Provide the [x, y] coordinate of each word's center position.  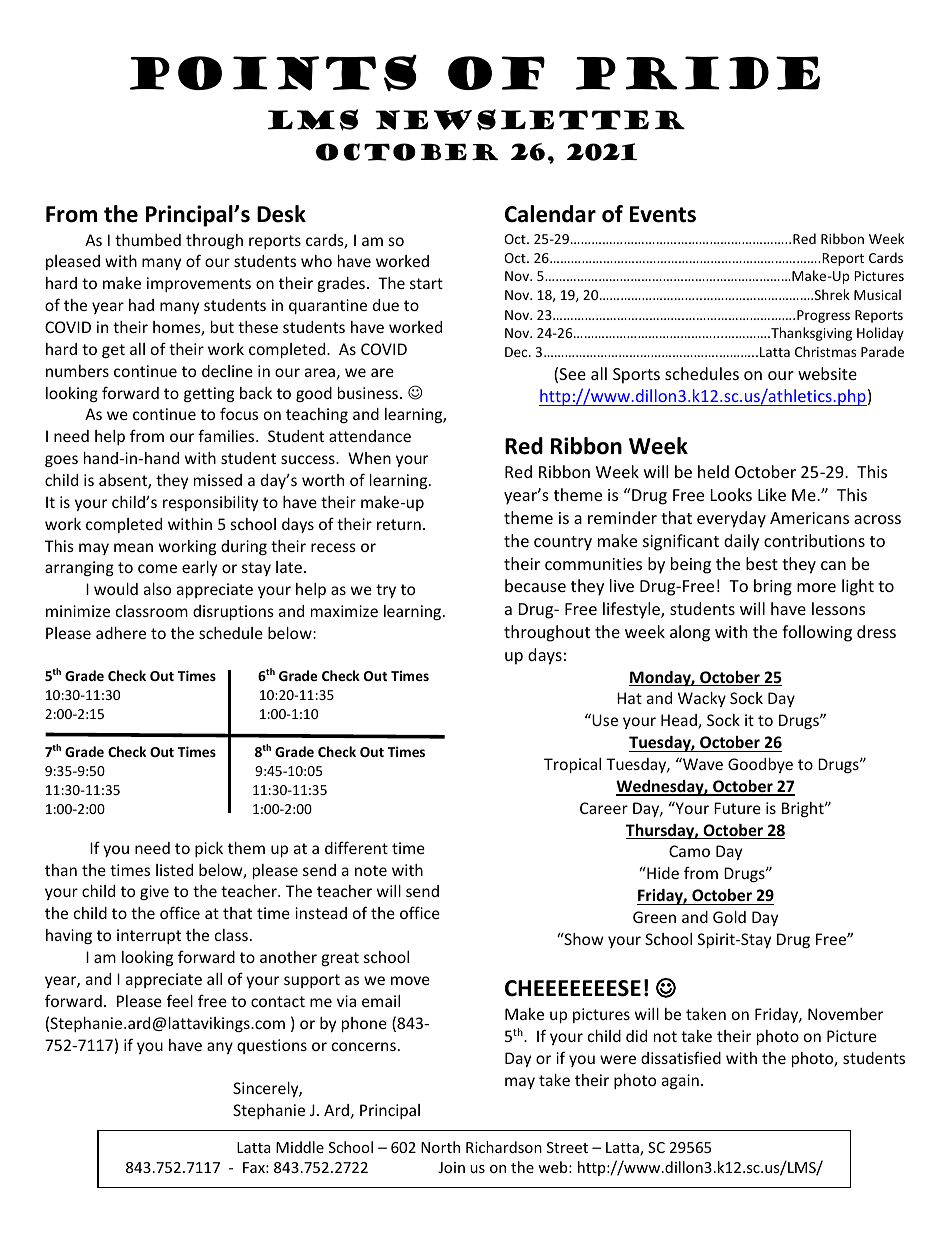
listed [174, 870]
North [440, 1147]
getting [209, 394]
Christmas [825, 351]
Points [273, 72]
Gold [729, 917]
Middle [300, 1147]
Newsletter [530, 119]
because [535, 585]
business [368, 393]
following [817, 633]
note [371, 870]
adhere [121, 633]
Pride [698, 73]
